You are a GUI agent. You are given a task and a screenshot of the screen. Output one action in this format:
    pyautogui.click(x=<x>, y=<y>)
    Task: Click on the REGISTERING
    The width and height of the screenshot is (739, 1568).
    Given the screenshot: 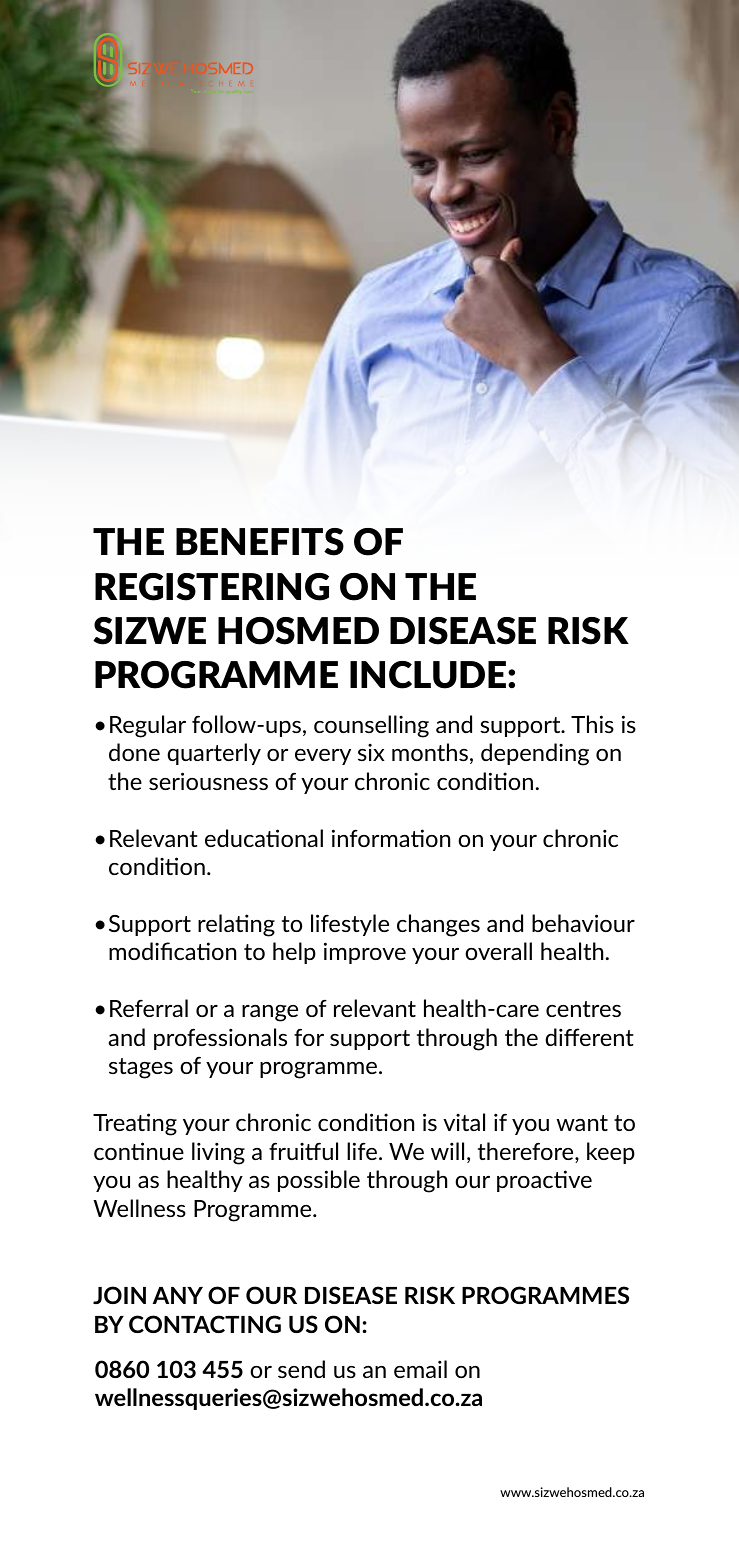 What is the action you would take?
    pyautogui.click(x=212, y=587)
